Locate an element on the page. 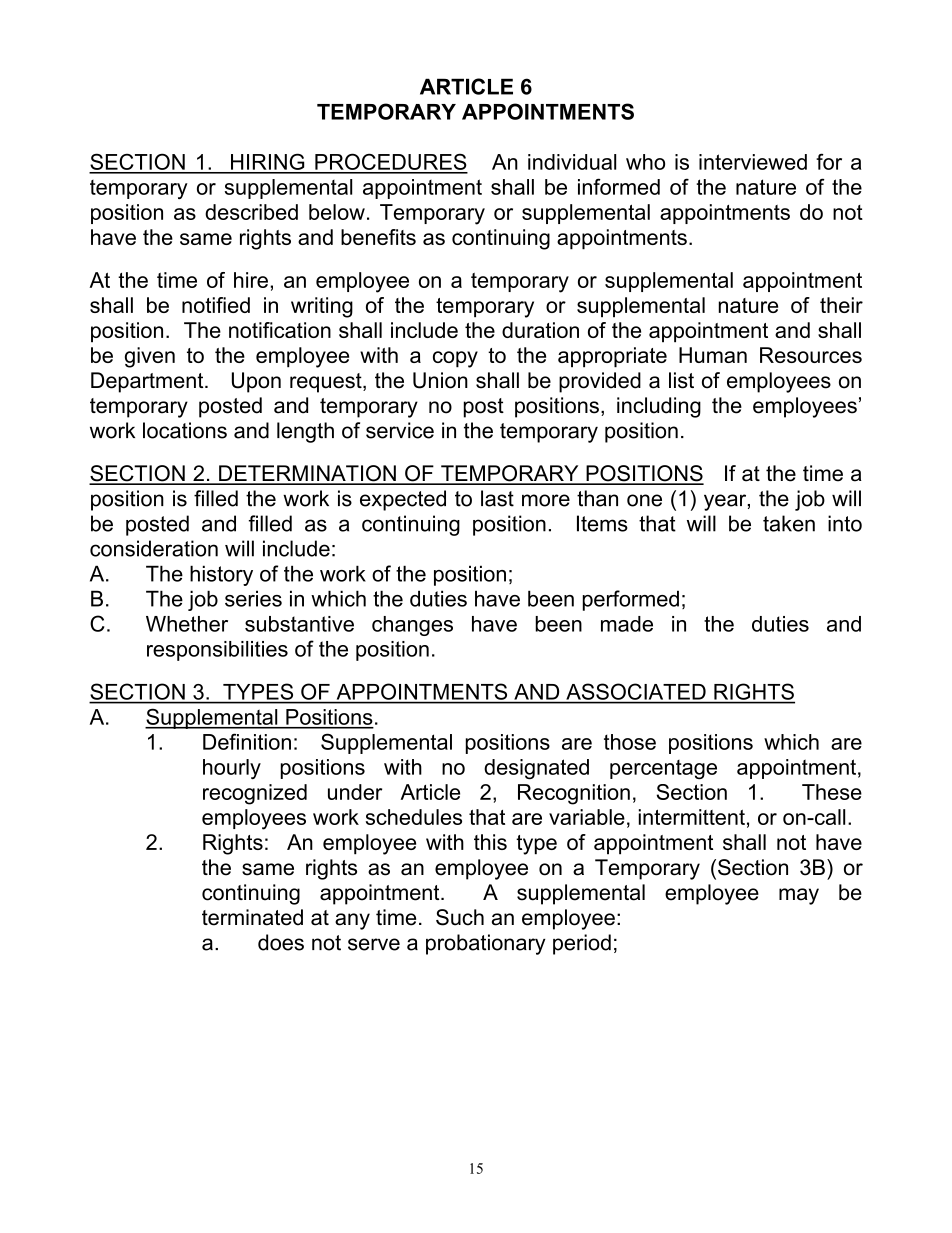 Image resolution: width=952 pixels, height=1233 pixels. interviewed is located at coordinates (753, 162).
